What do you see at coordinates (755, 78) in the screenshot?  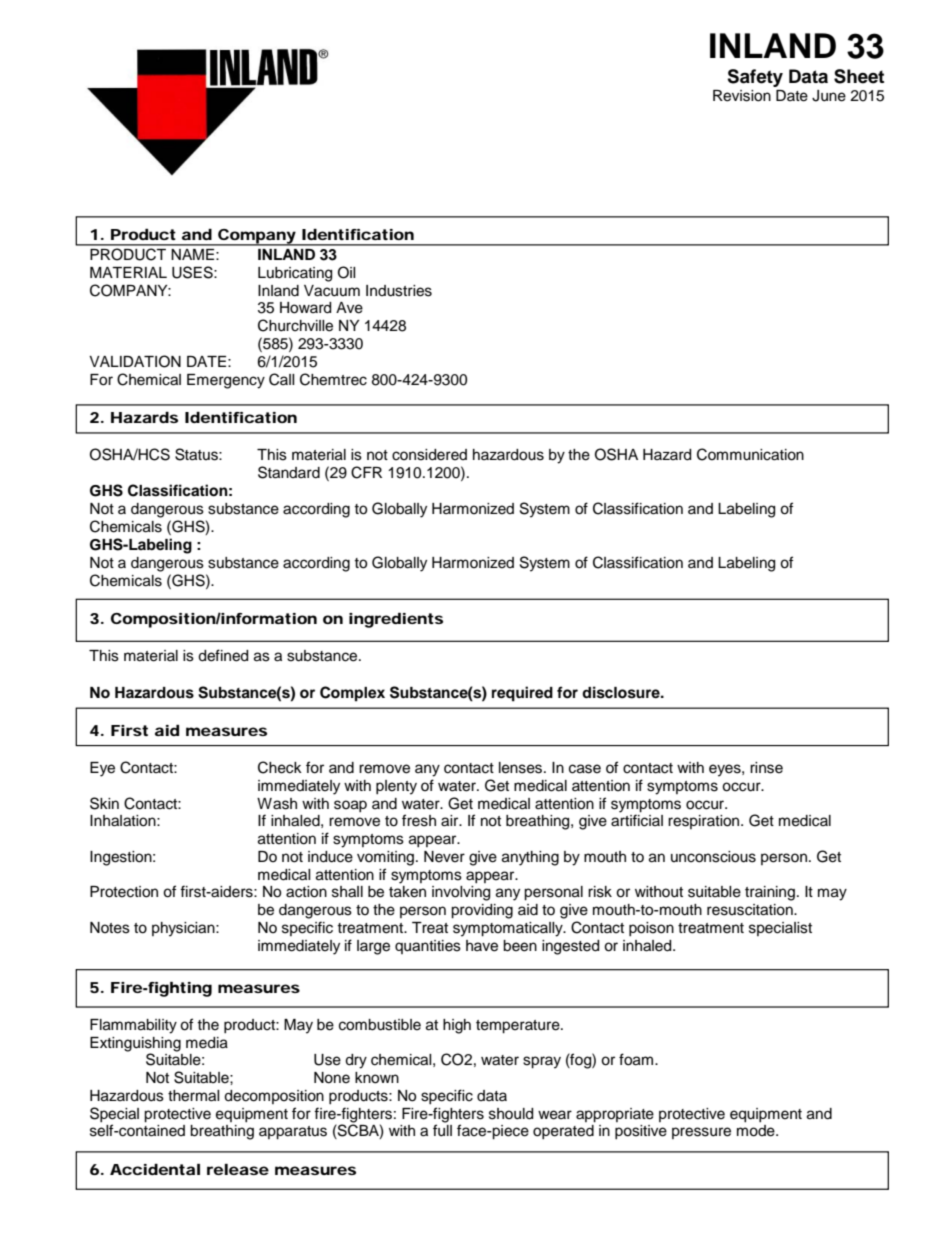 I see `Safety` at bounding box center [755, 78].
